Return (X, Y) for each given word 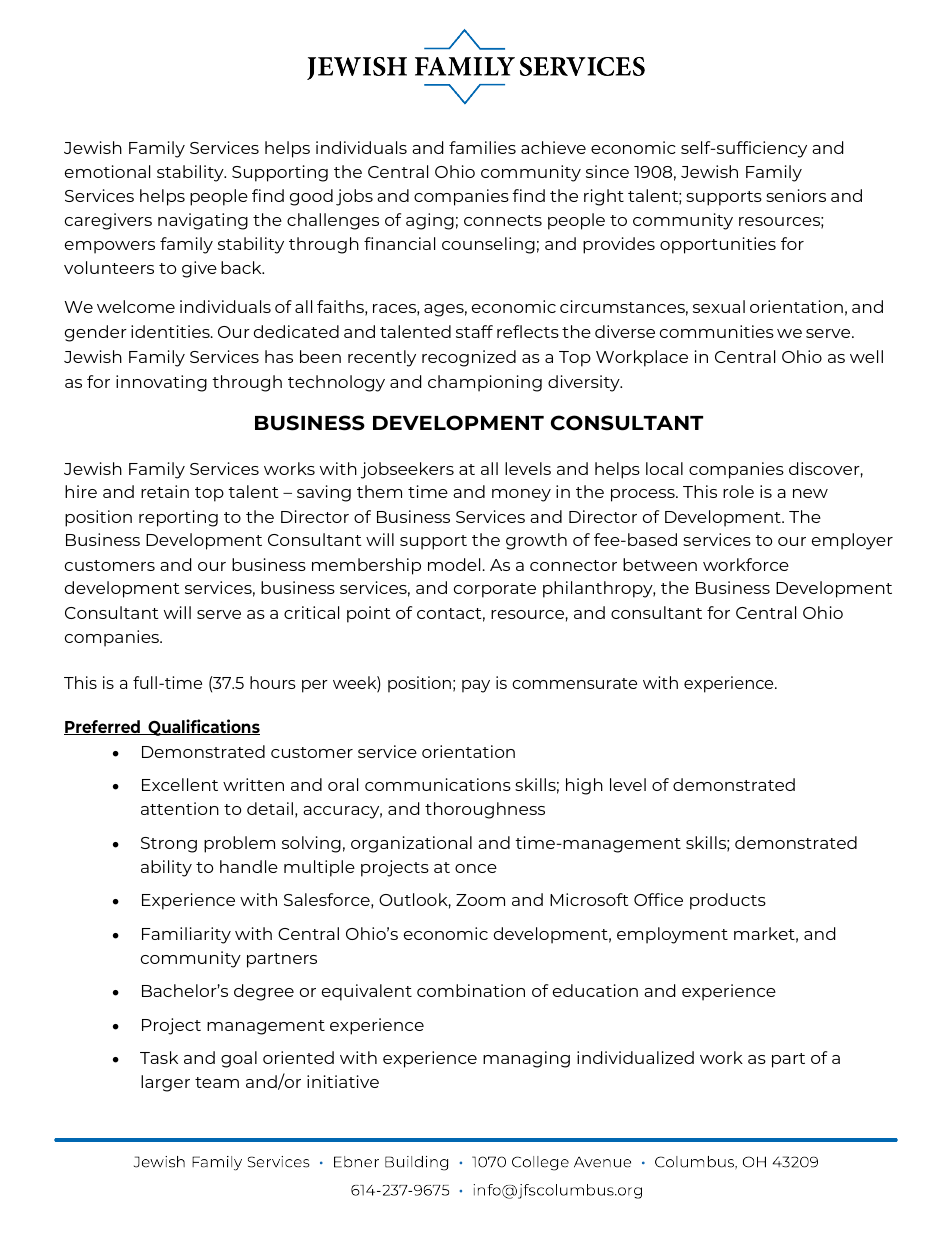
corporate (495, 590)
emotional (107, 171)
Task (159, 1057)
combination (471, 990)
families (482, 147)
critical (311, 612)
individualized (635, 1057)
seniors (796, 195)
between (660, 564)
